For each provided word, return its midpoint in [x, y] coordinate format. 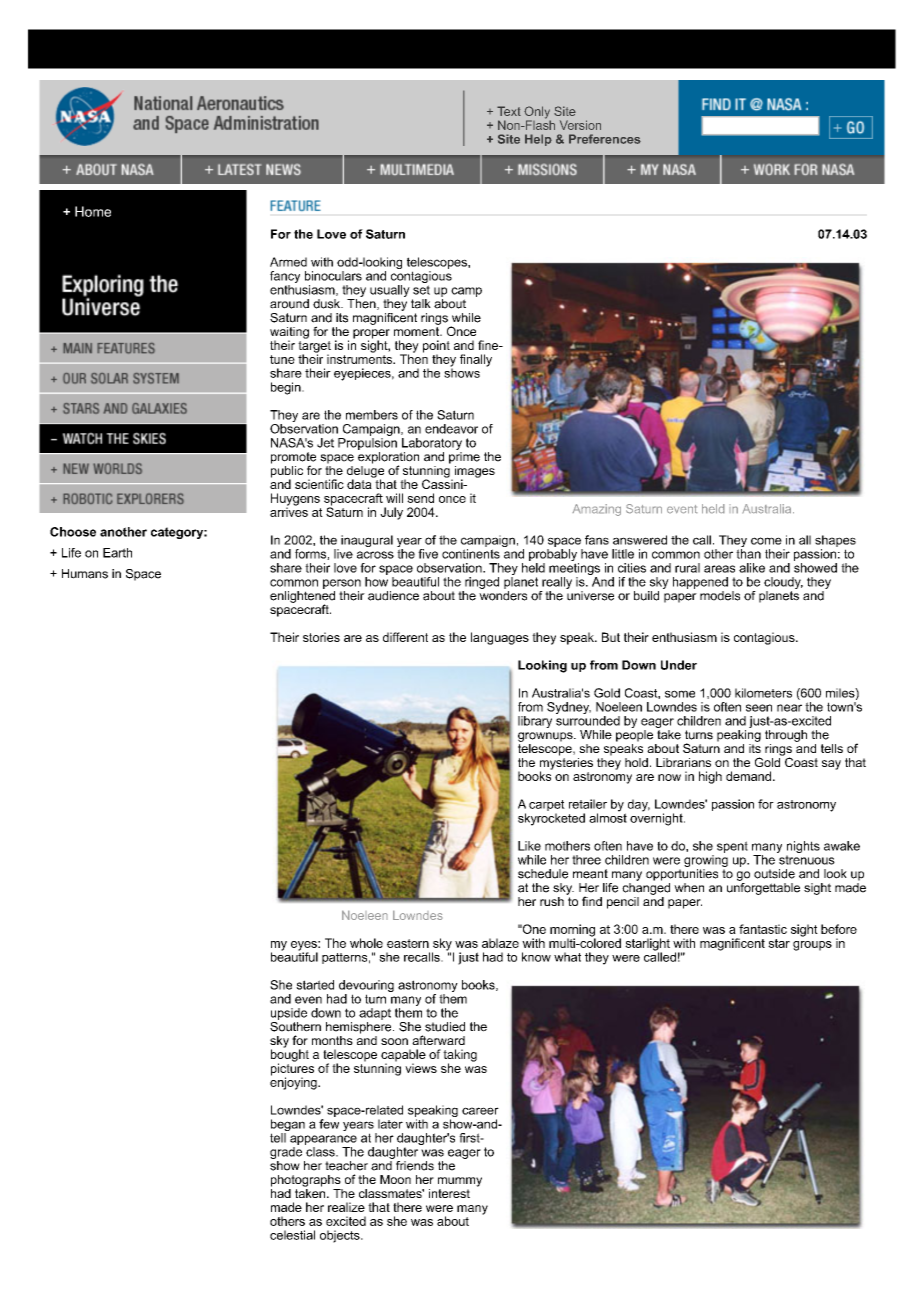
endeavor [451, 429]
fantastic [763, 929]
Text [509, 111]
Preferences [605, 139]
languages [500, 638]
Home [93, 211]
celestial [292, 1235]
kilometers [763, 693]
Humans [85, 574]
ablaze [500, 943]
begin [287, 388]
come [766, 541]
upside [289, 1014]
